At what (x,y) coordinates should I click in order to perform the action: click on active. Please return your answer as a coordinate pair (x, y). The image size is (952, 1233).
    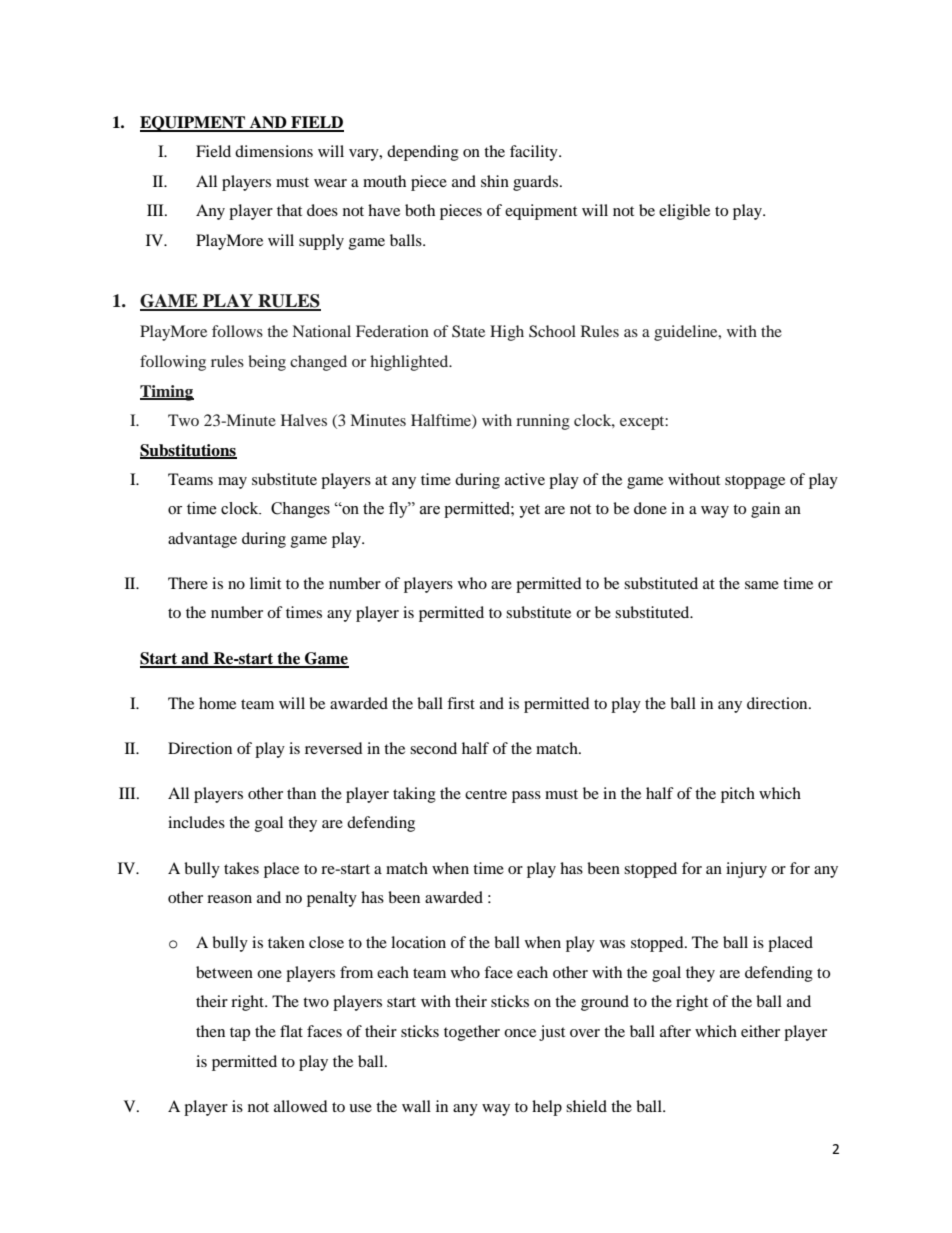
    Looking at the image, I should click on (525, 479).
